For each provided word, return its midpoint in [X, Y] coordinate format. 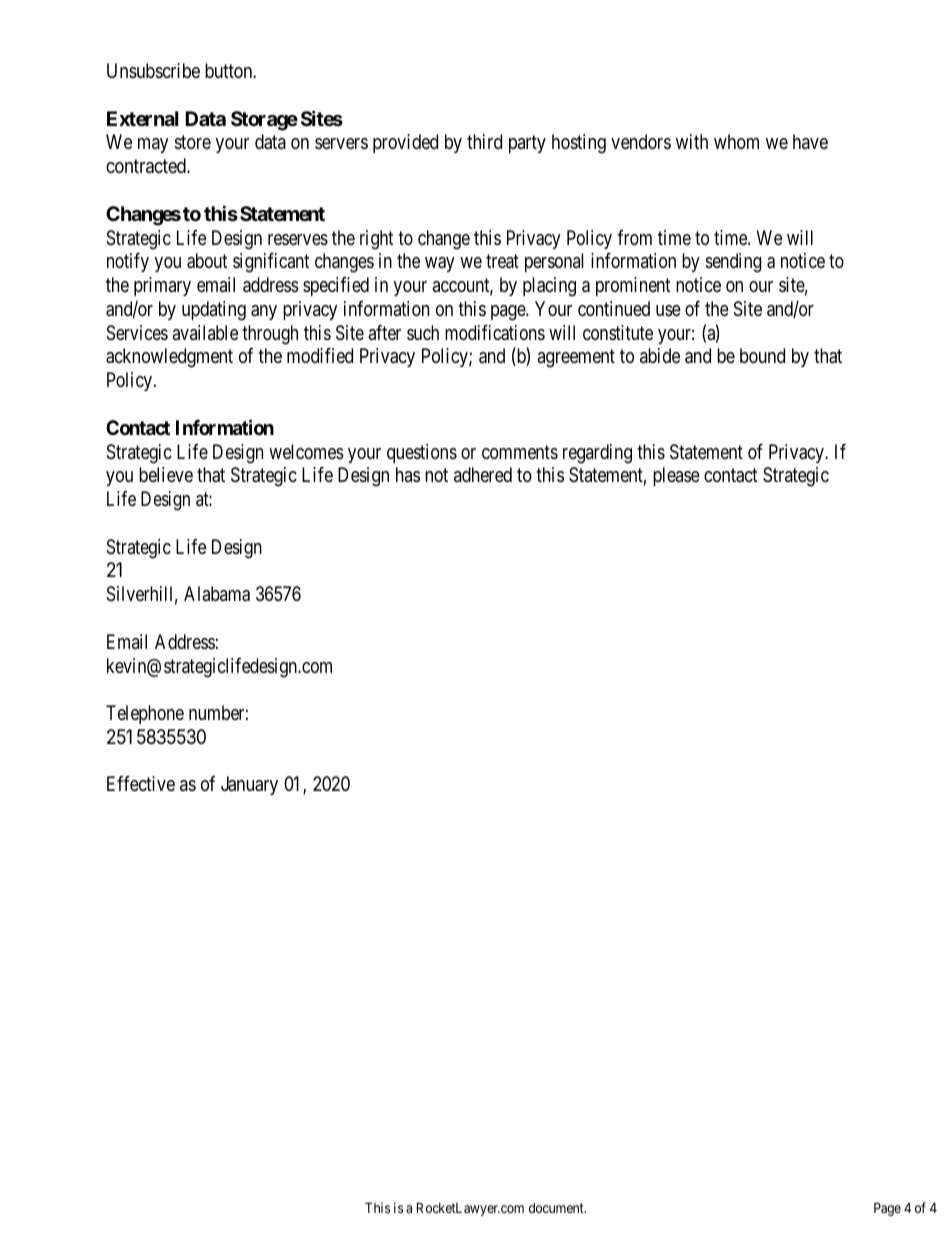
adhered [483, 474]
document [557, 1208]
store [192, 142]
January [249, 785]
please [676, 476]
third [484, 141]
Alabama [217, 594]
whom [736, 141]
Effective [141, 783]
